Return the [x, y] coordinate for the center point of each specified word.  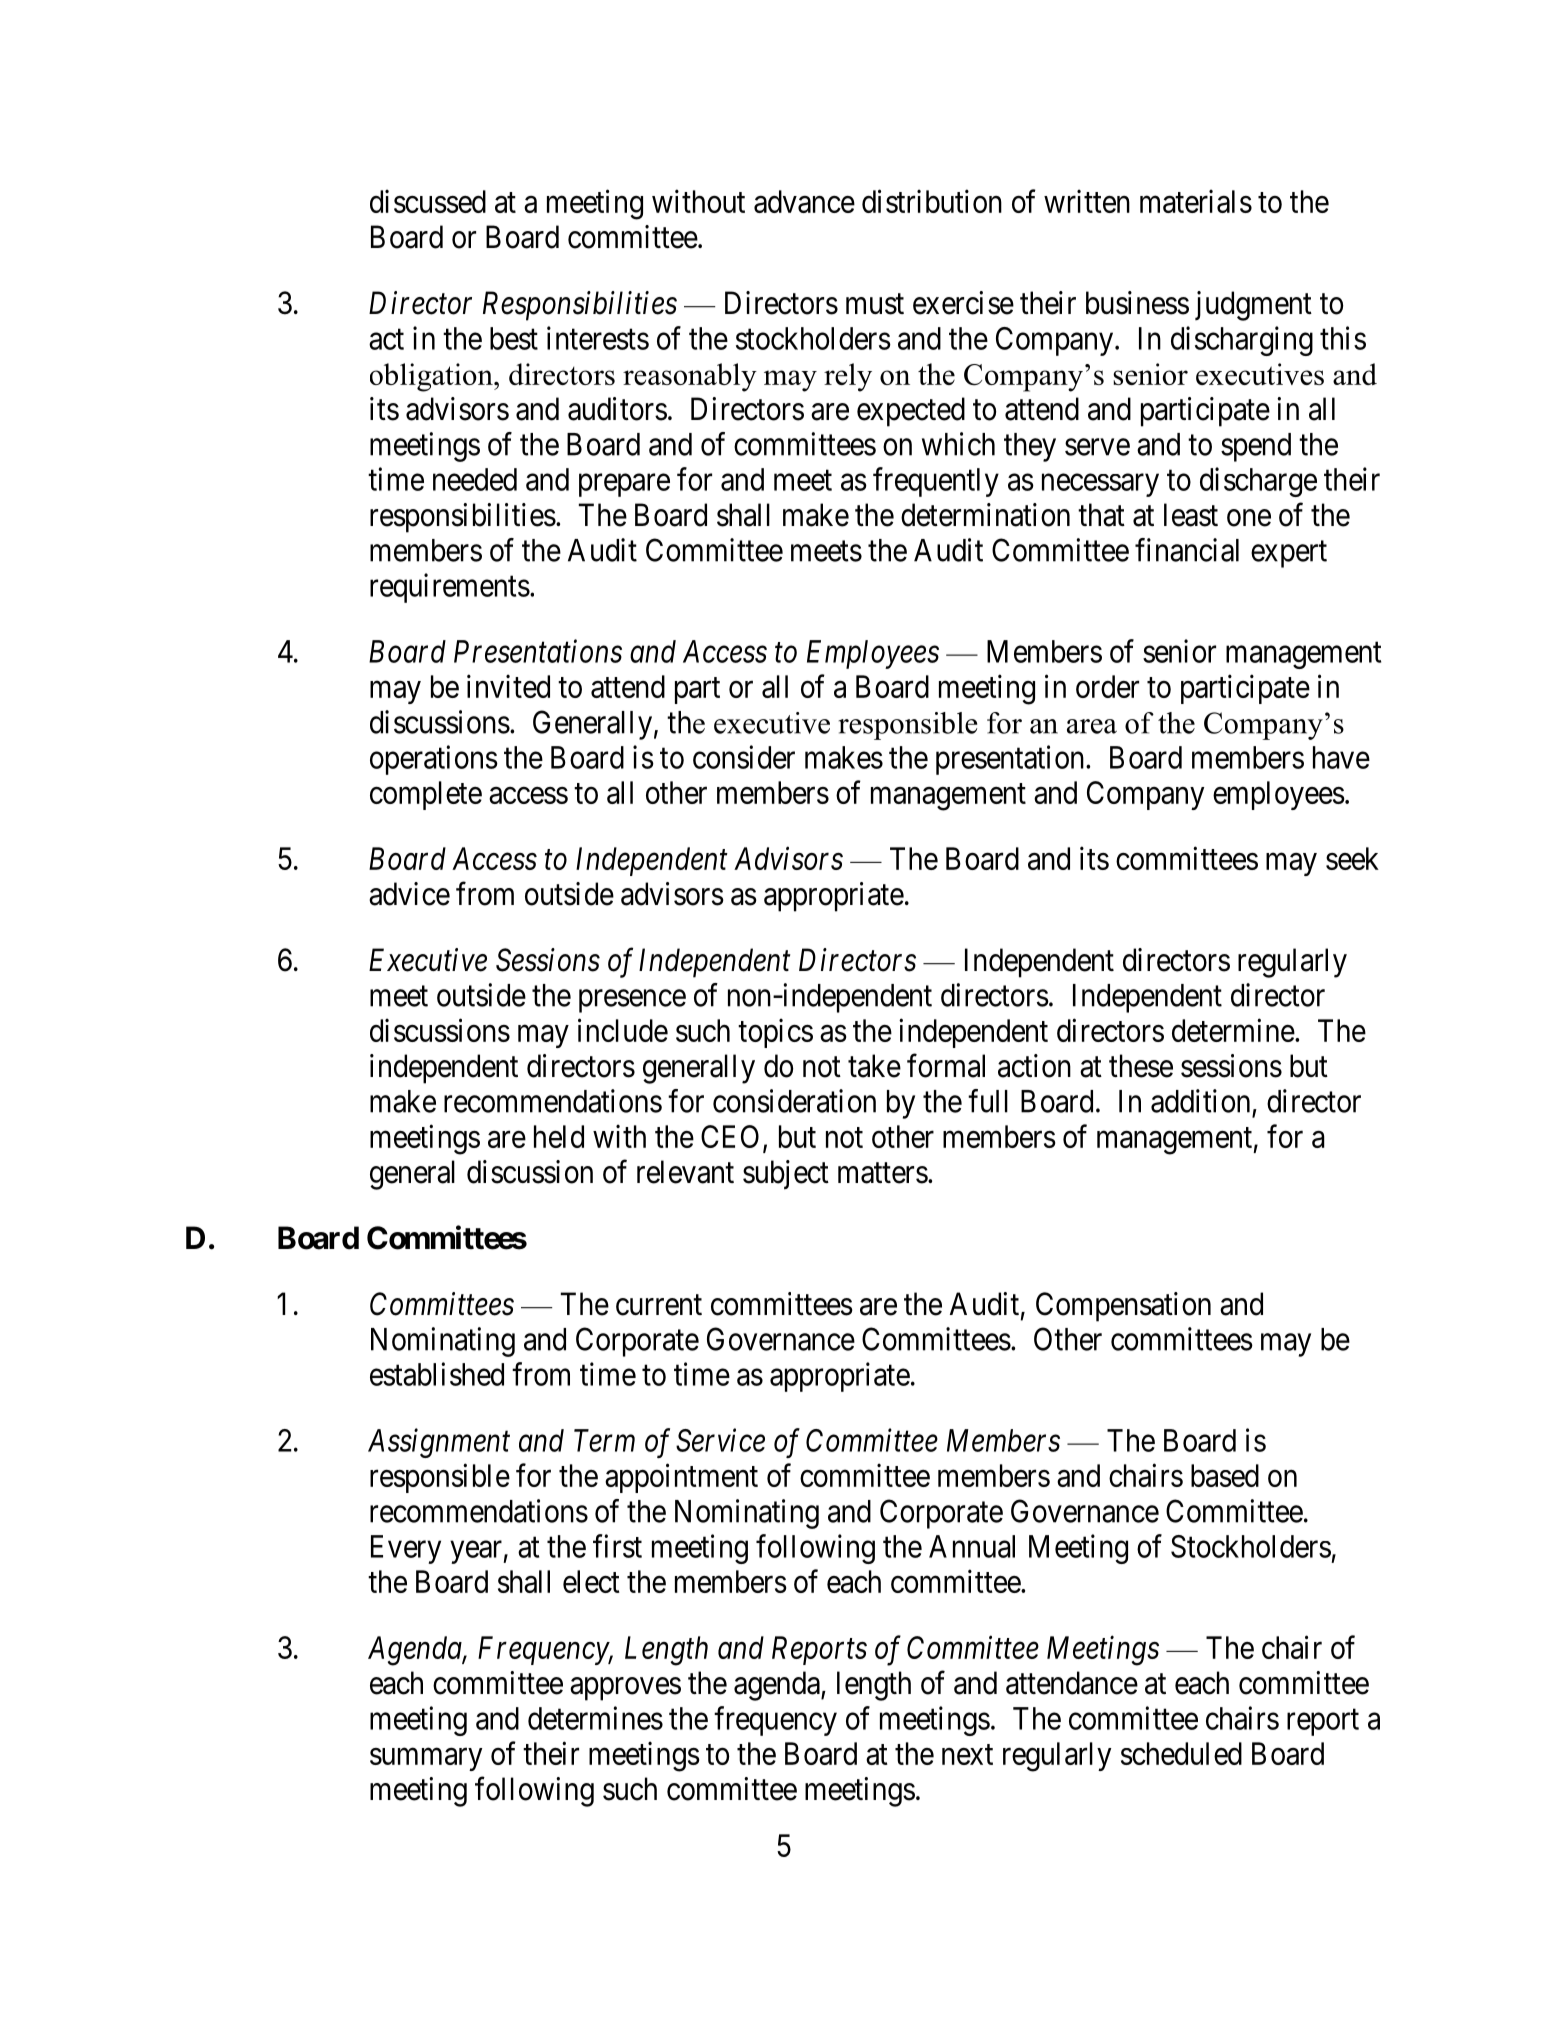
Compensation [1123, 1307]
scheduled [1181, 1753]
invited [508, 686]
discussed [428, 201]
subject [786, 1175]
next [967, 1754]
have [1341, 757]
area [1092, 726]
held [559, 1136]
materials [1196, 201]
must [875, 304]
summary [426, 1759]
